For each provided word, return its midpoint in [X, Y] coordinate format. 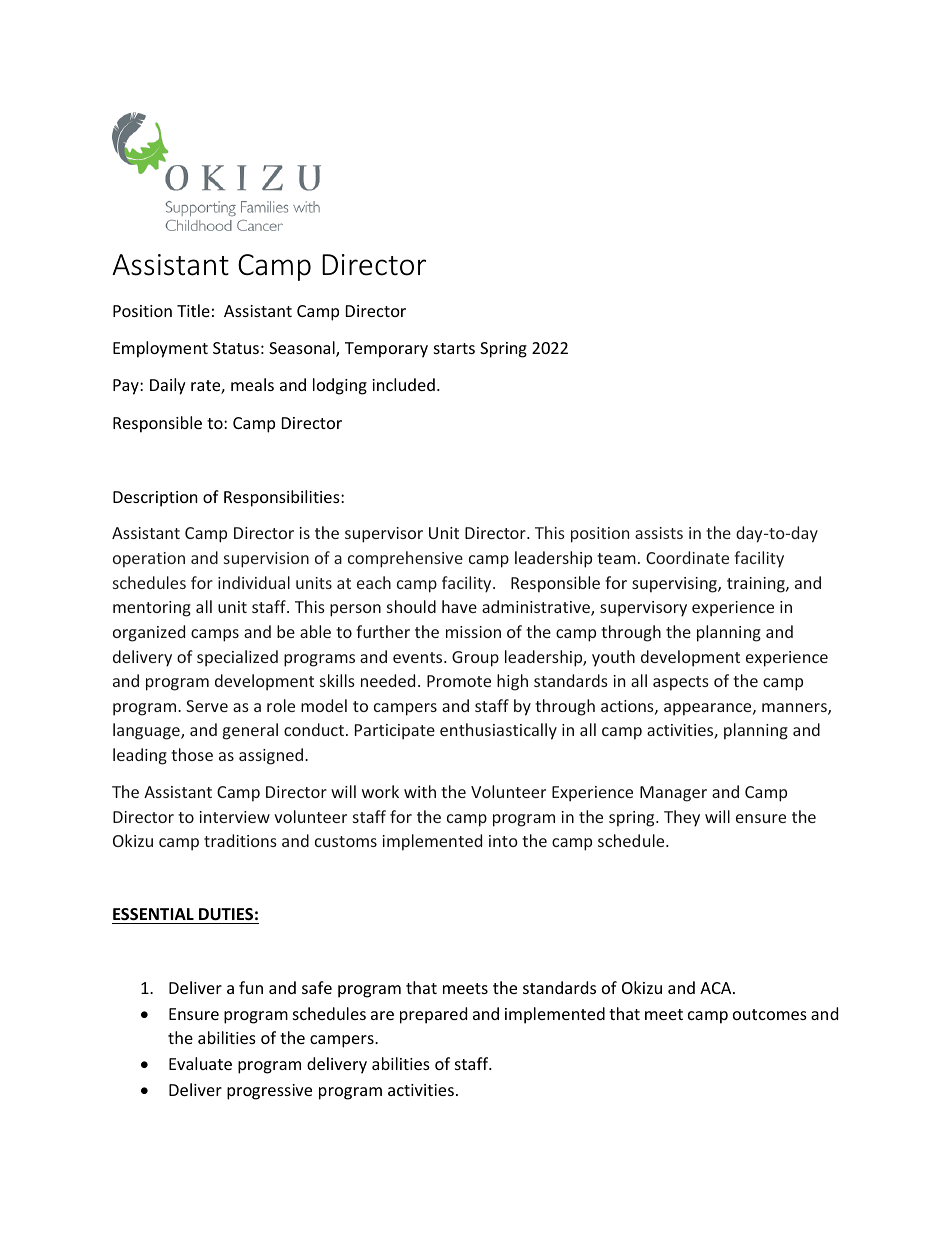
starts [454, 348]
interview [235, 817]
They [682, 818]
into [503, 841]
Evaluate [200, 1063]
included [403, 384]
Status [236, 348]
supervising [675, 585]
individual [254, 582]
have [459, 606]
